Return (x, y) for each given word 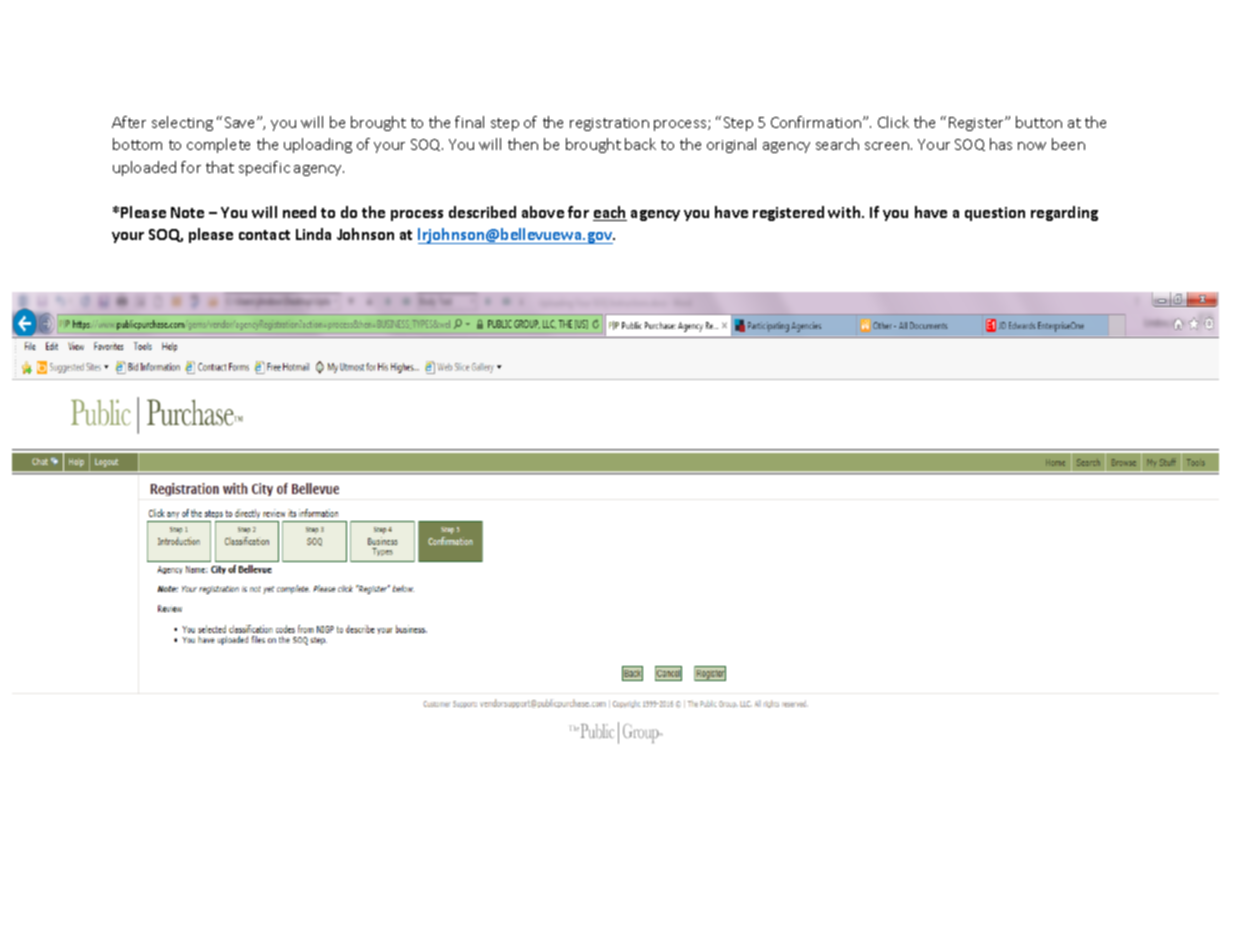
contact (264, 235)
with (845, 212)
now (1032, 146)
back (640, 144)
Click (893, 122)
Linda (313, 234)
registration (609, 124)
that (220, 167)
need (299, 212)
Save (241, 122)
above (543, 212)
